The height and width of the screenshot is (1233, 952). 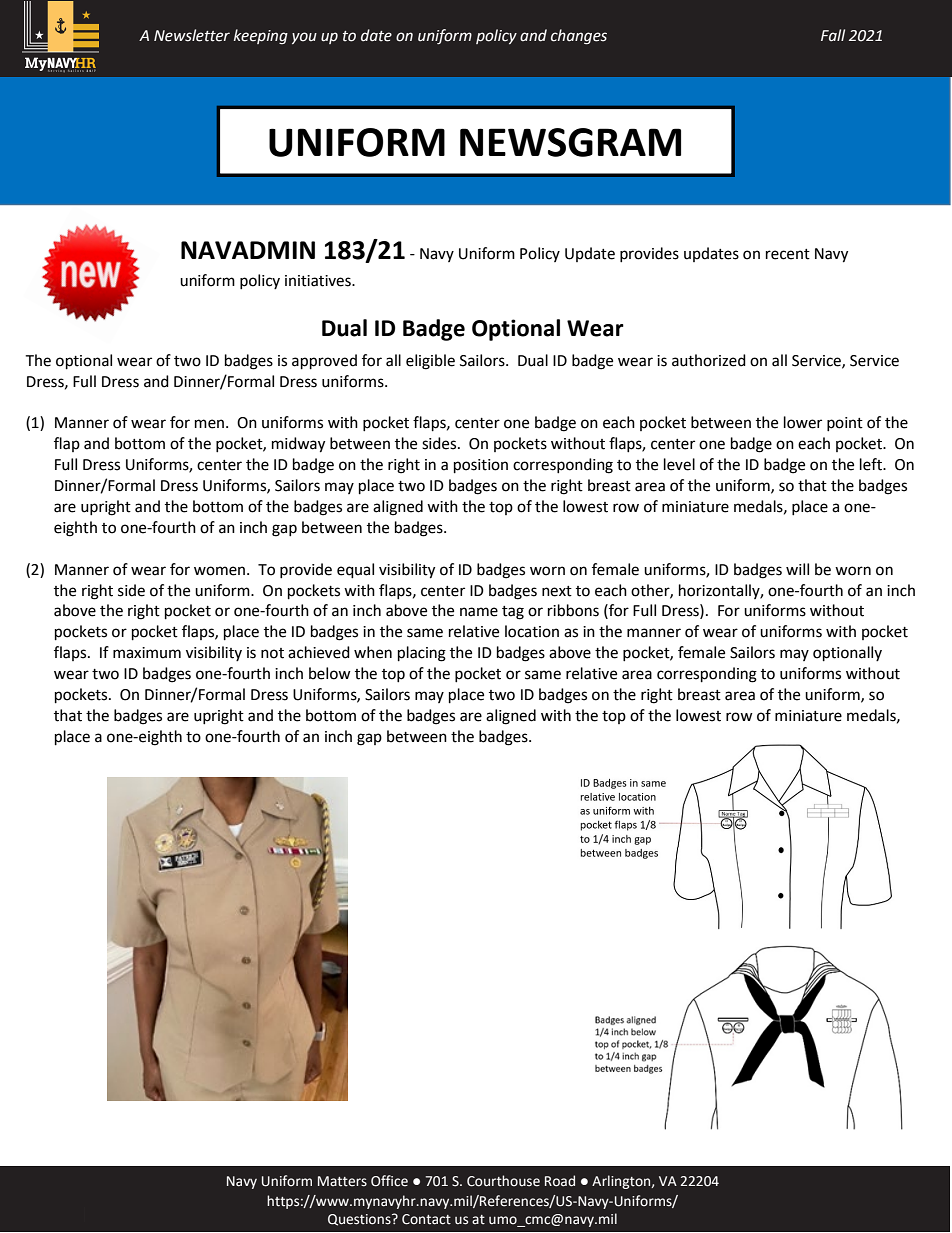 What do you see at coordinates (261, 37) in the screenshot?
I see `keeping` at bounding box center [261, 37].
